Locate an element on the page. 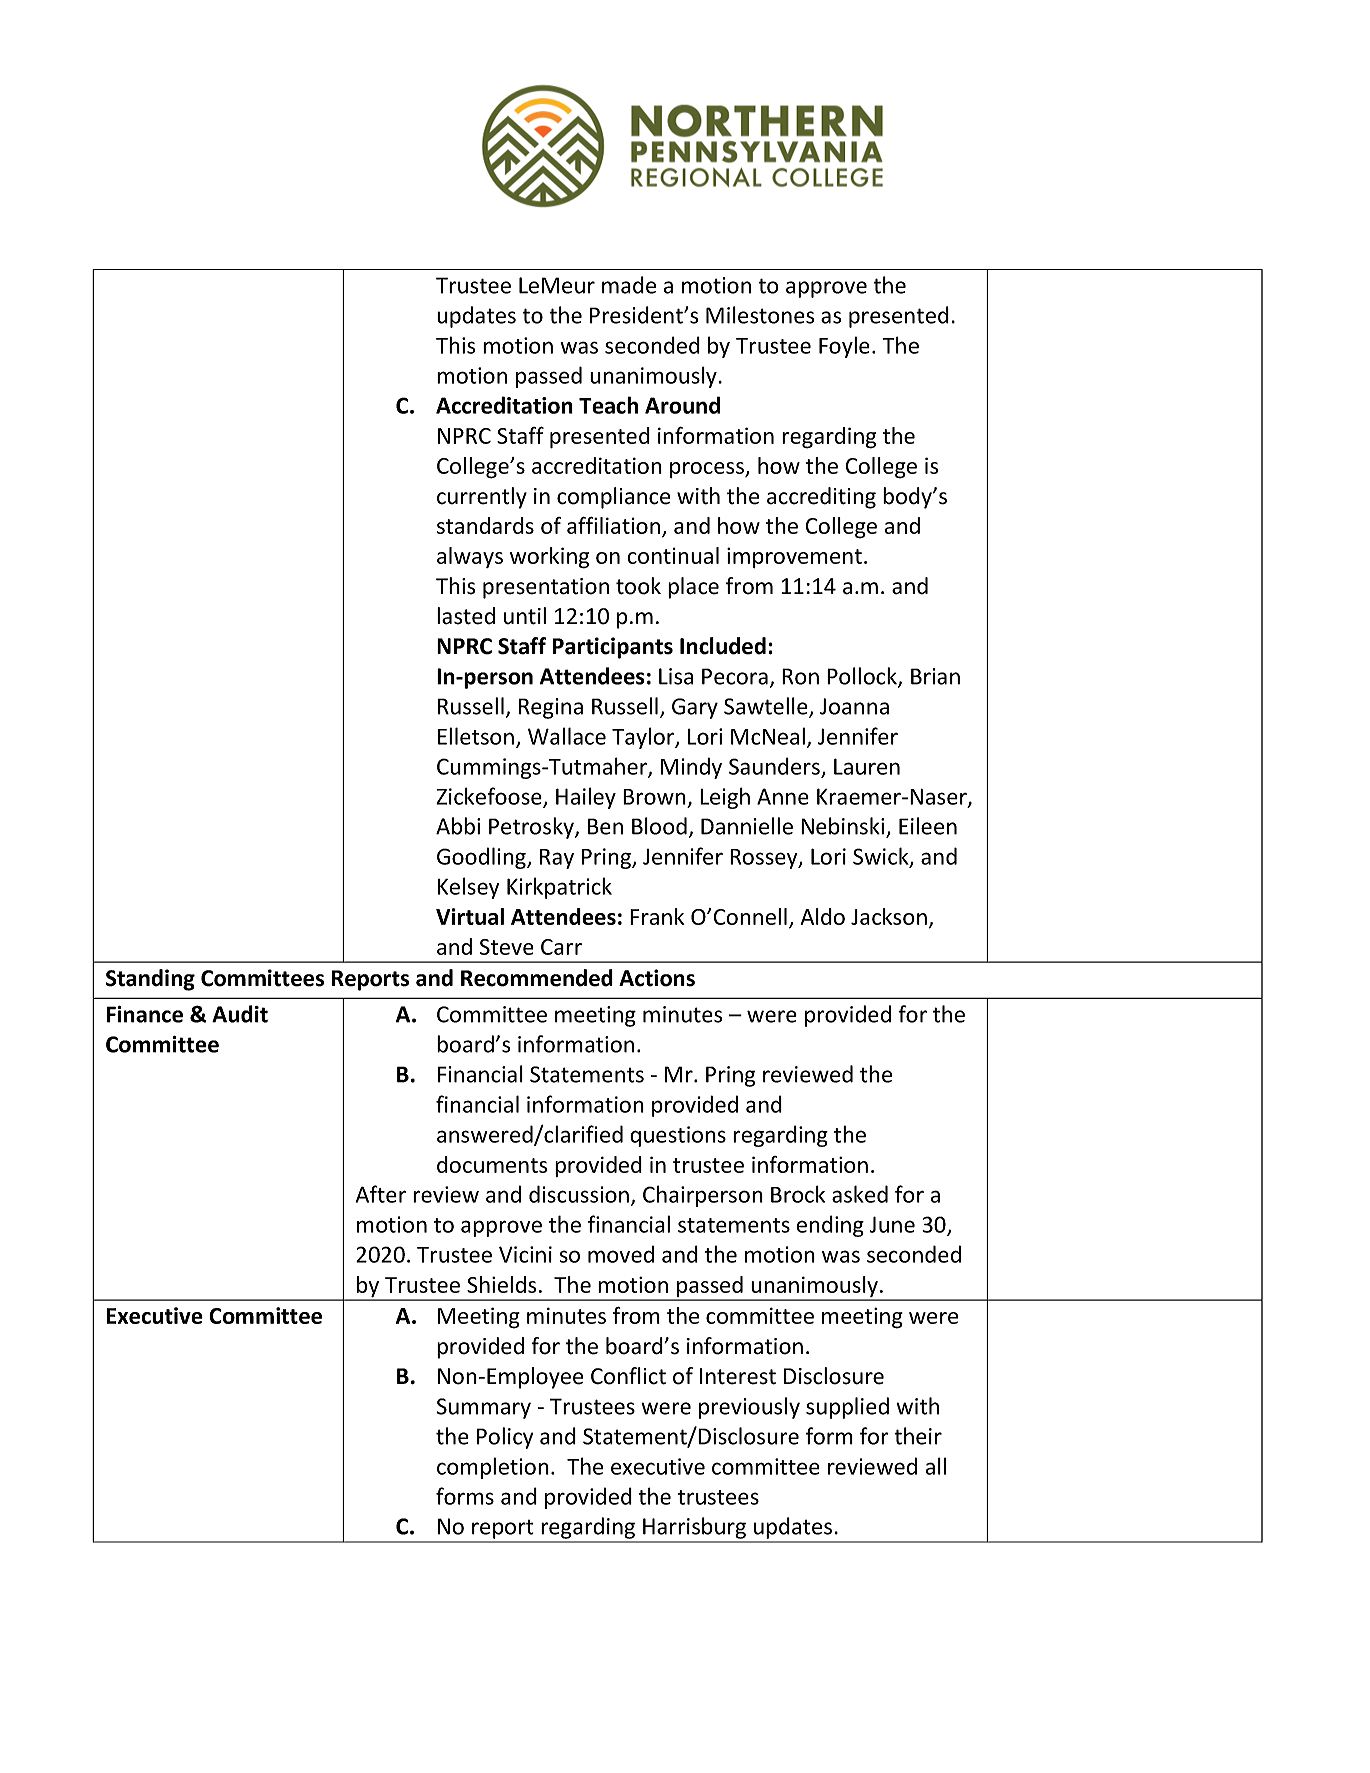 The height and width of the page is (1773, 1370). Regina is located at coordinates (551, 708).
